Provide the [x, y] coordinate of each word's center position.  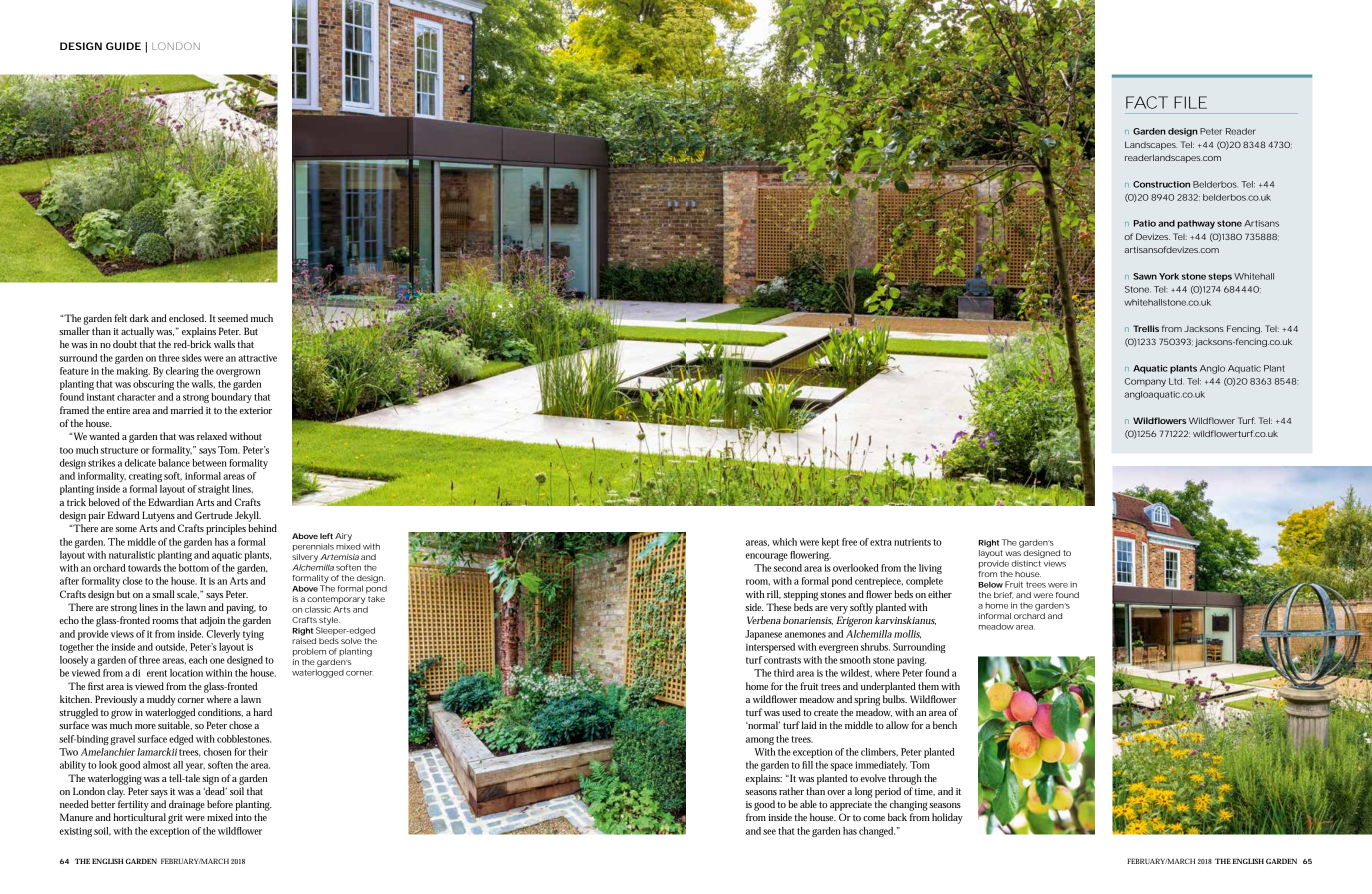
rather [791, 791]
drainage [187, 805]
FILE [1190, 102]
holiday [947, 818]
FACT [1147, 102]
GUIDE [123, 46]
